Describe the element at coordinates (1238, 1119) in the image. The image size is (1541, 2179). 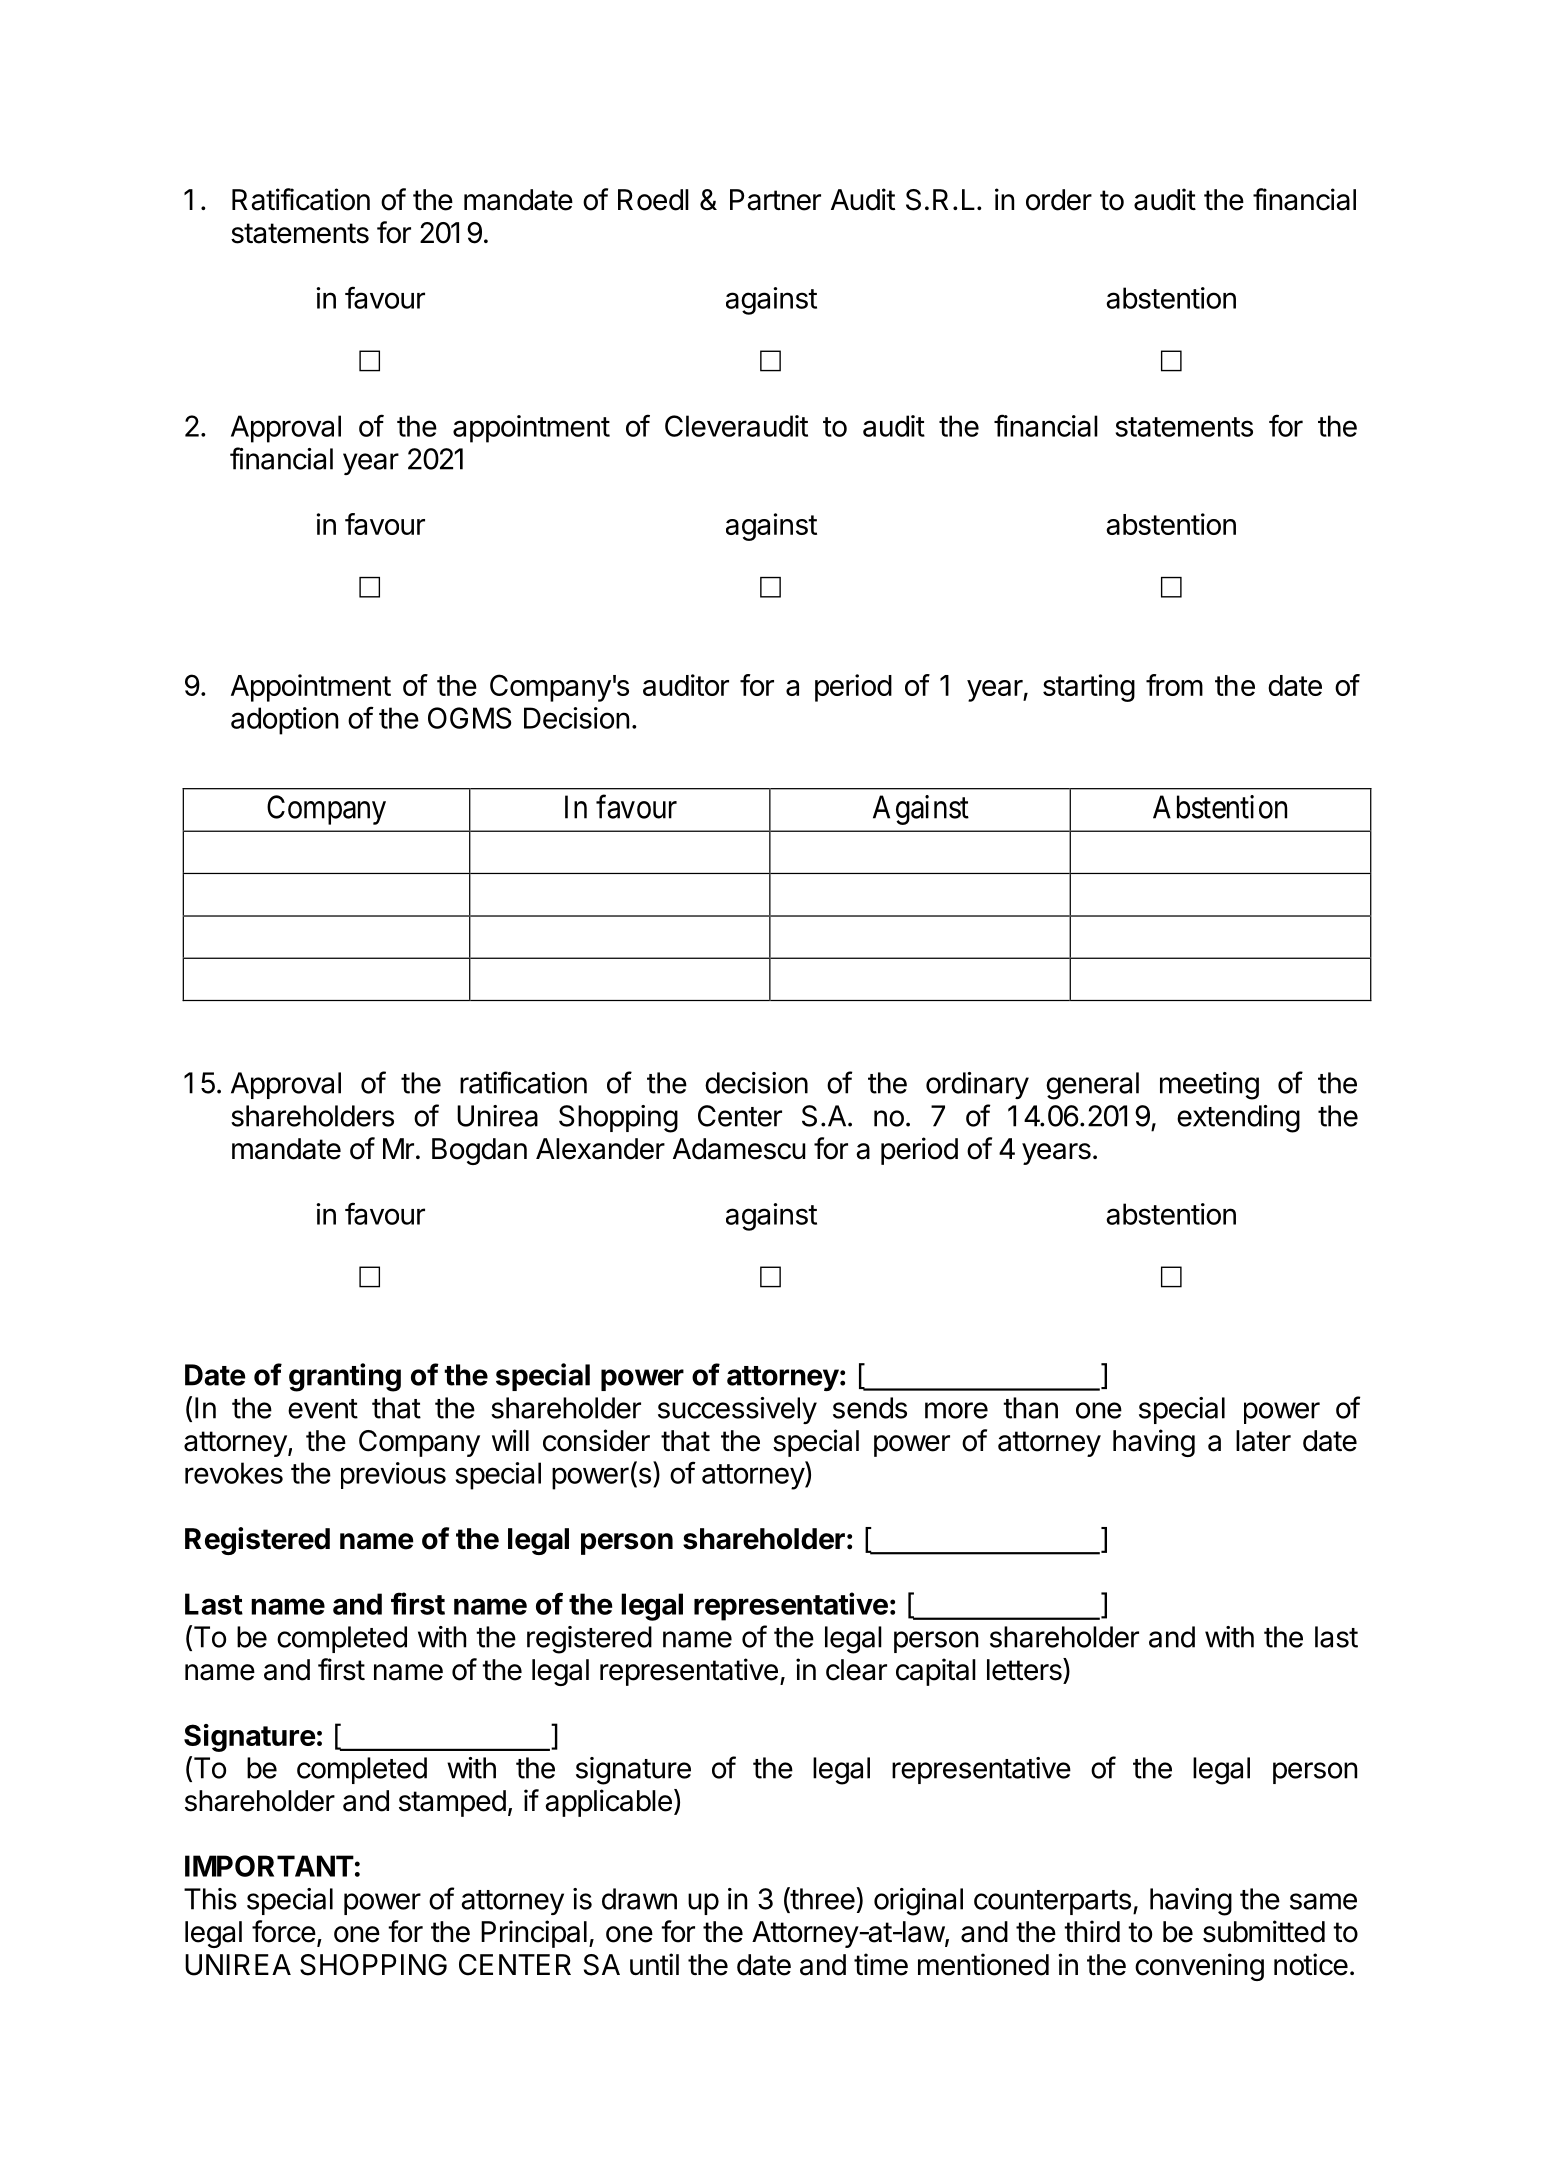
I see `extending` at that location.
